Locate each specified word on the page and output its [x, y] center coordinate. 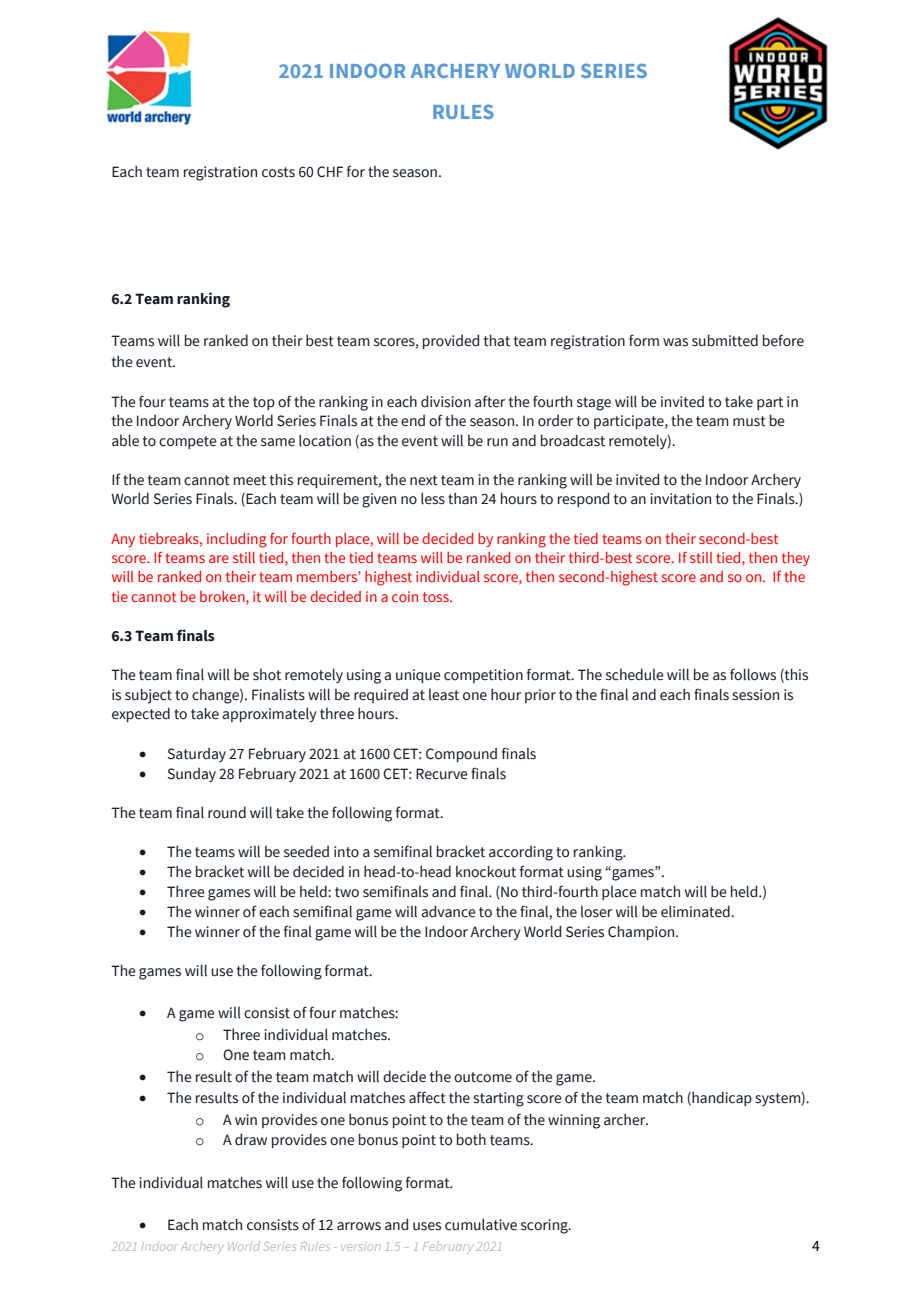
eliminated [696, 911]
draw [251, 1139]
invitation [680, 499]
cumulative [481, 1224]
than [462, 498]
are [219, 559]
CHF [330, 172]
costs [278, 172]
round [227, 812]
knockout [486, 871]
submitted [725, 340]
